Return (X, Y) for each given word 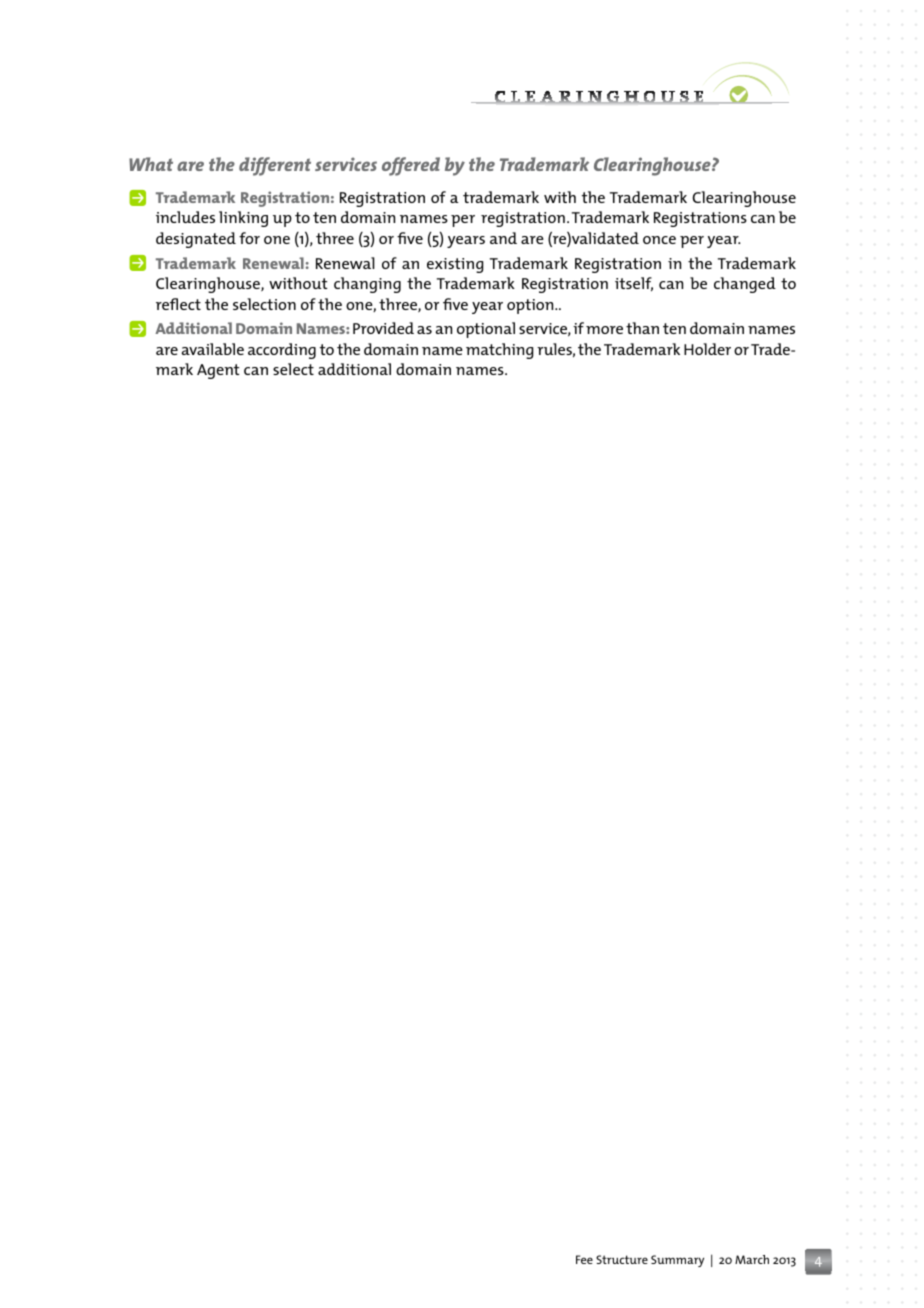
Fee (584, 1259)
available (213, 349)
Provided (383, 328)
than (642, 328)
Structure (622, 1259)
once (659, 240)
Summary (677, 1261)
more (604, 330)
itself (634, 284)
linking (243, 219)
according (282, 351)
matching (499, 351)
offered (411, 166)
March (752, 1259)
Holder (707, 349)
